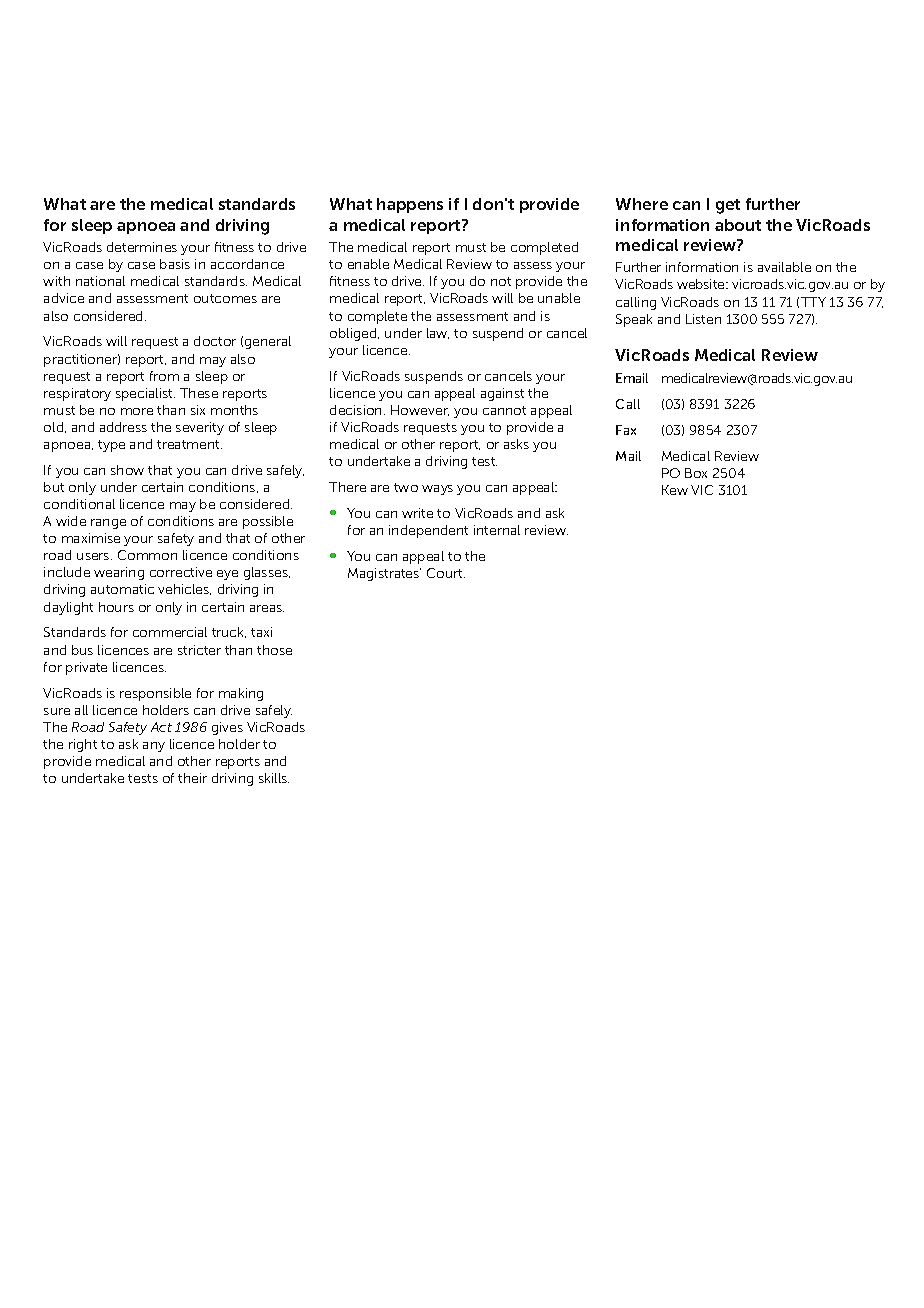 This image has height=1308, width=924. I want to click on any, so click(154, 747).
